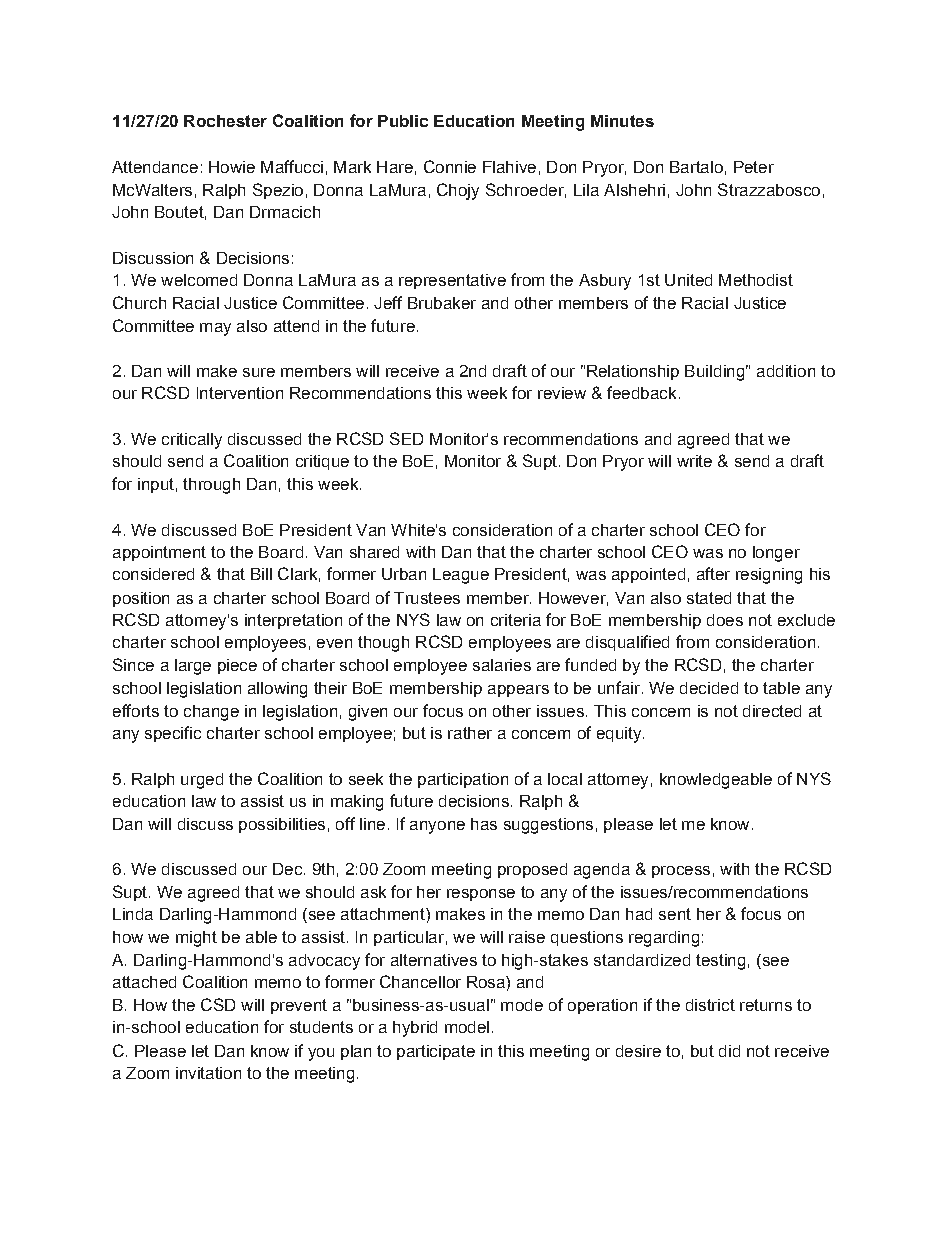 The height and width of the screenshot is (1233, 952). What do you see at coordinates (208, 1073) in the screenshot?
I see `invitation` at bounding box center [208, 1073].
